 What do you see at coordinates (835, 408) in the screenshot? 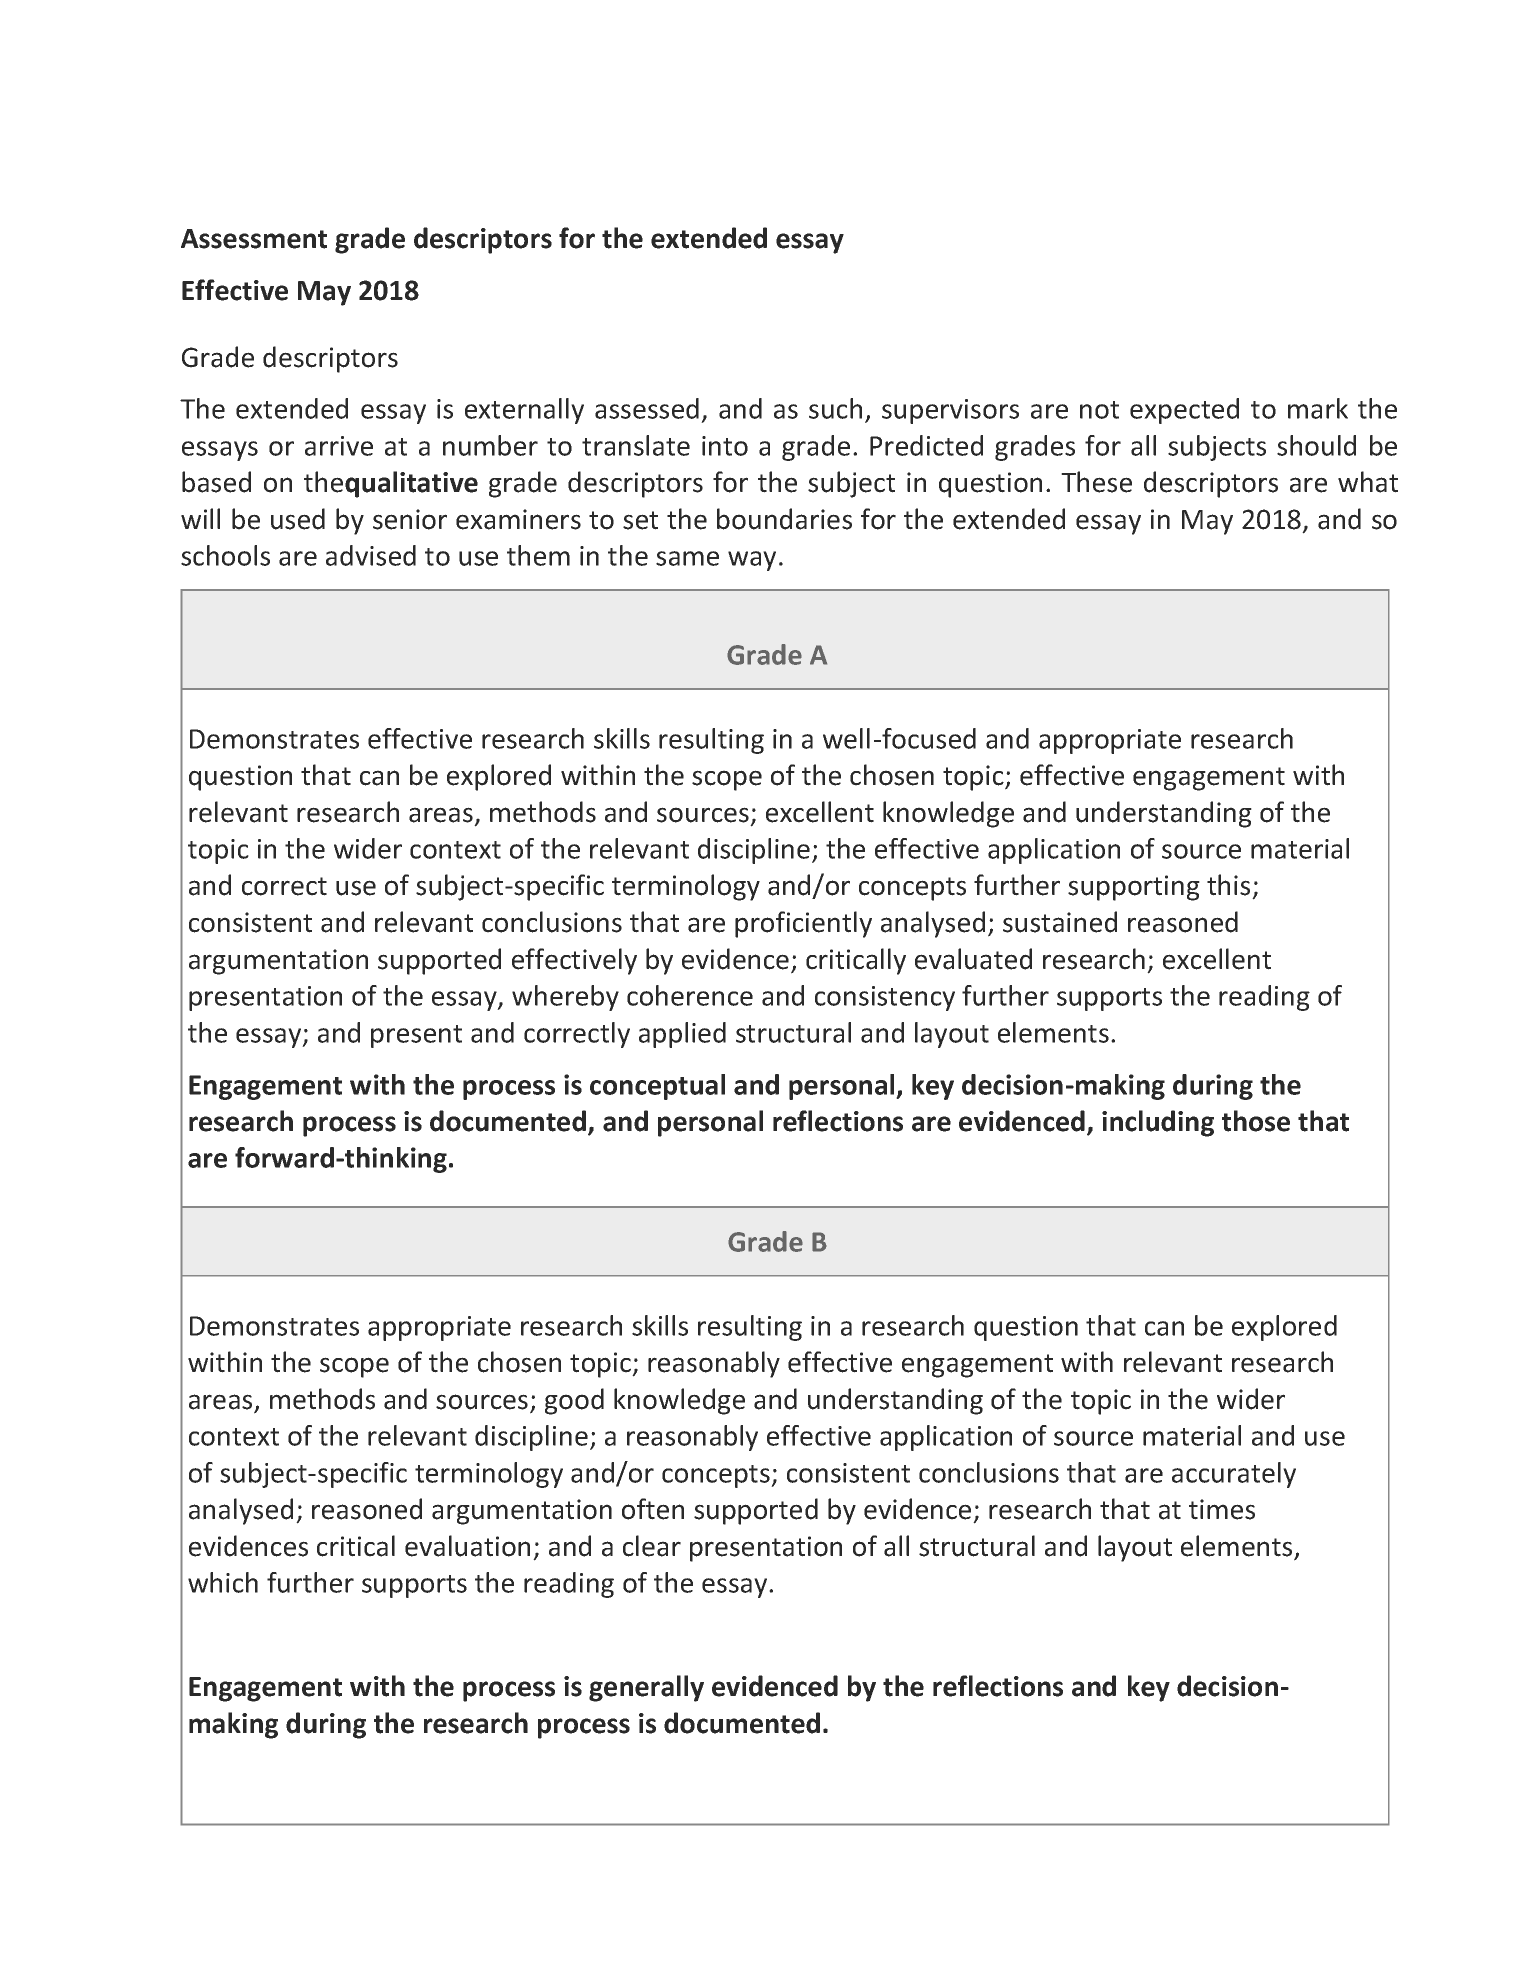
I see `such` at bounding box center [835, 408].
